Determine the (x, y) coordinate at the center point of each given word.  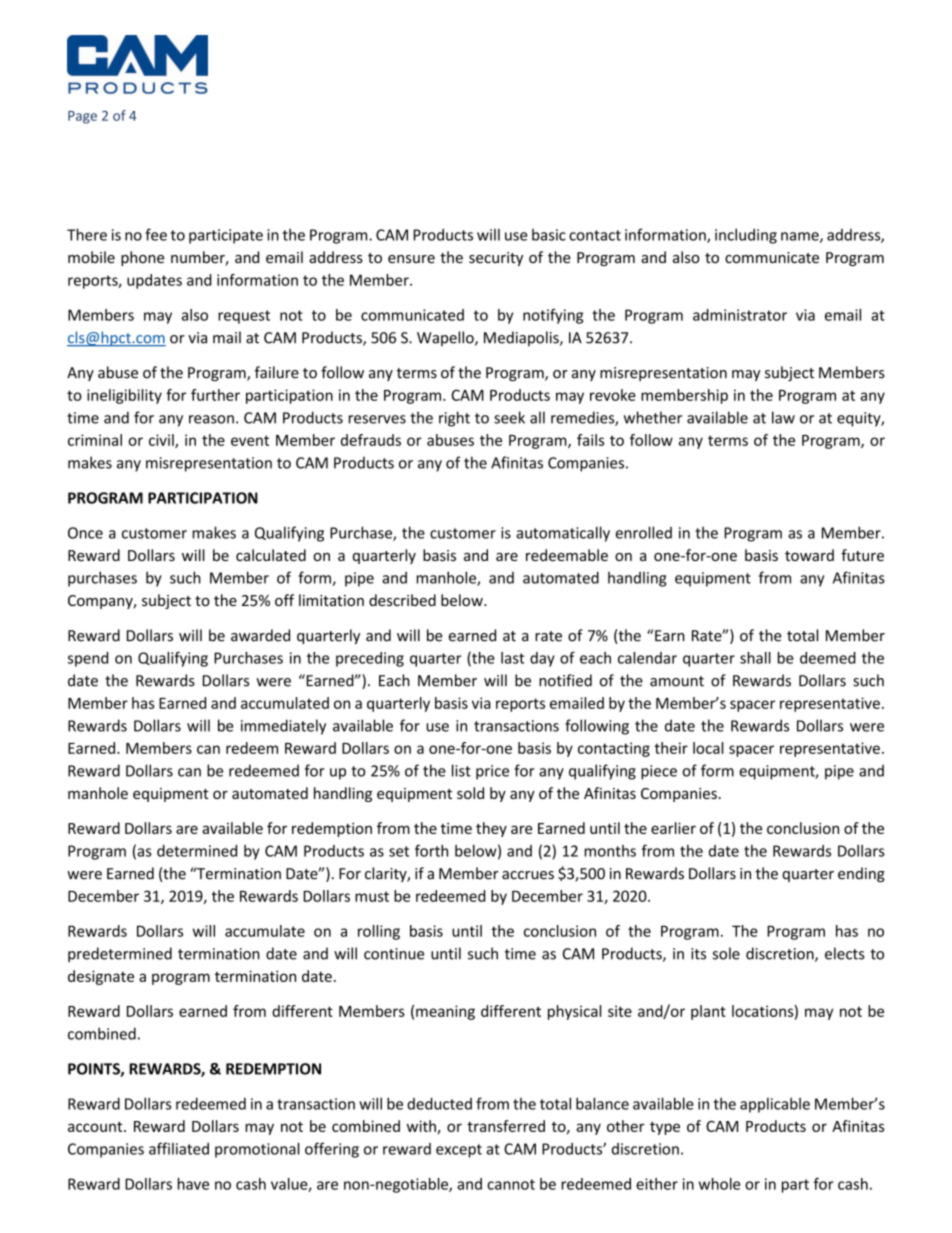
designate (101, 977)
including (746, 236)
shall (755, 658)
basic (549, 235)
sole (726, 953)
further (215, 395)
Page (82, 117)
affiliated (179, 1148)
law (783, 417)
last (512, 658)
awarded (260, 635)
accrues (528, 875)
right (454, 419)
